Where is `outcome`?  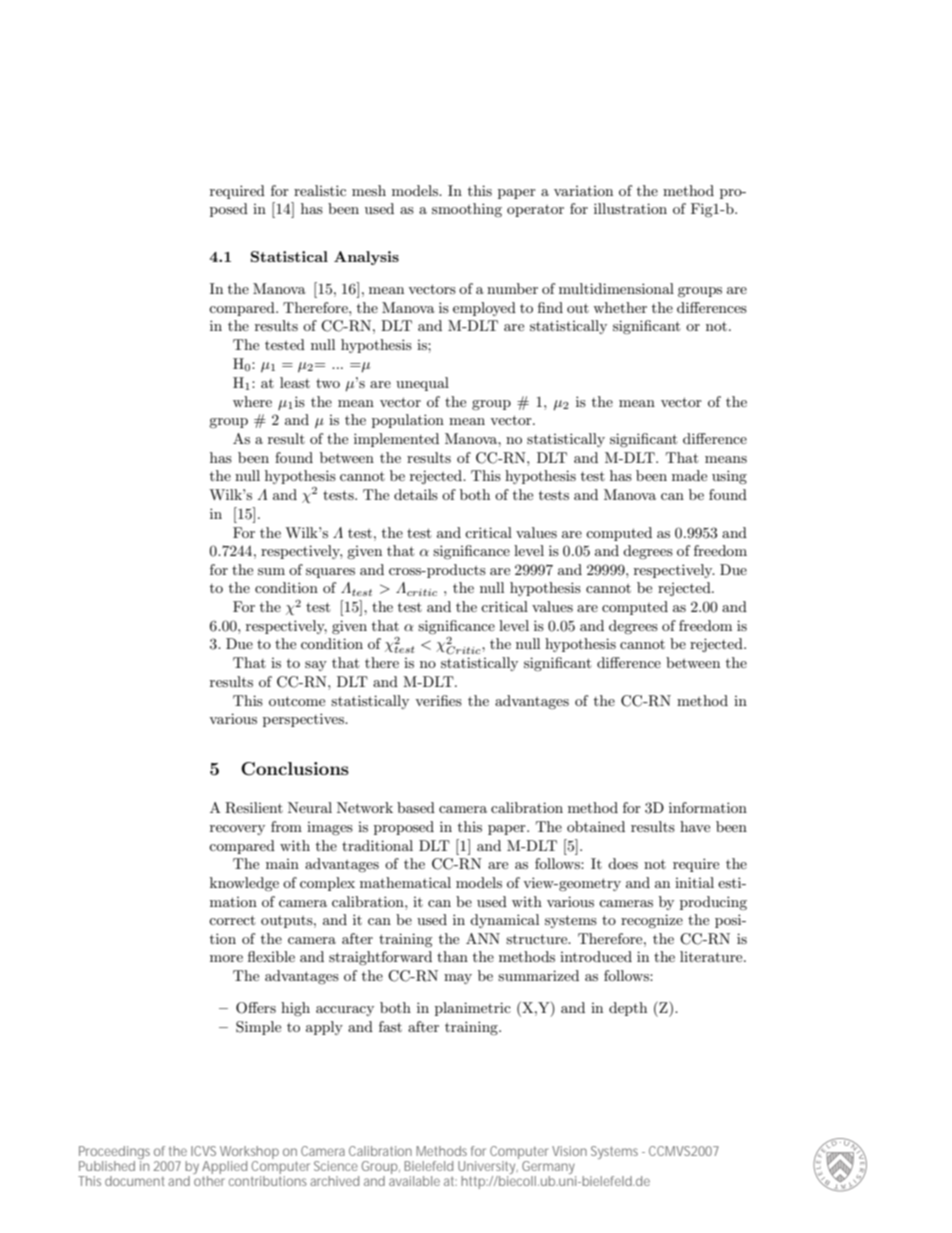
outcome is located at coordinates (297, 701).
